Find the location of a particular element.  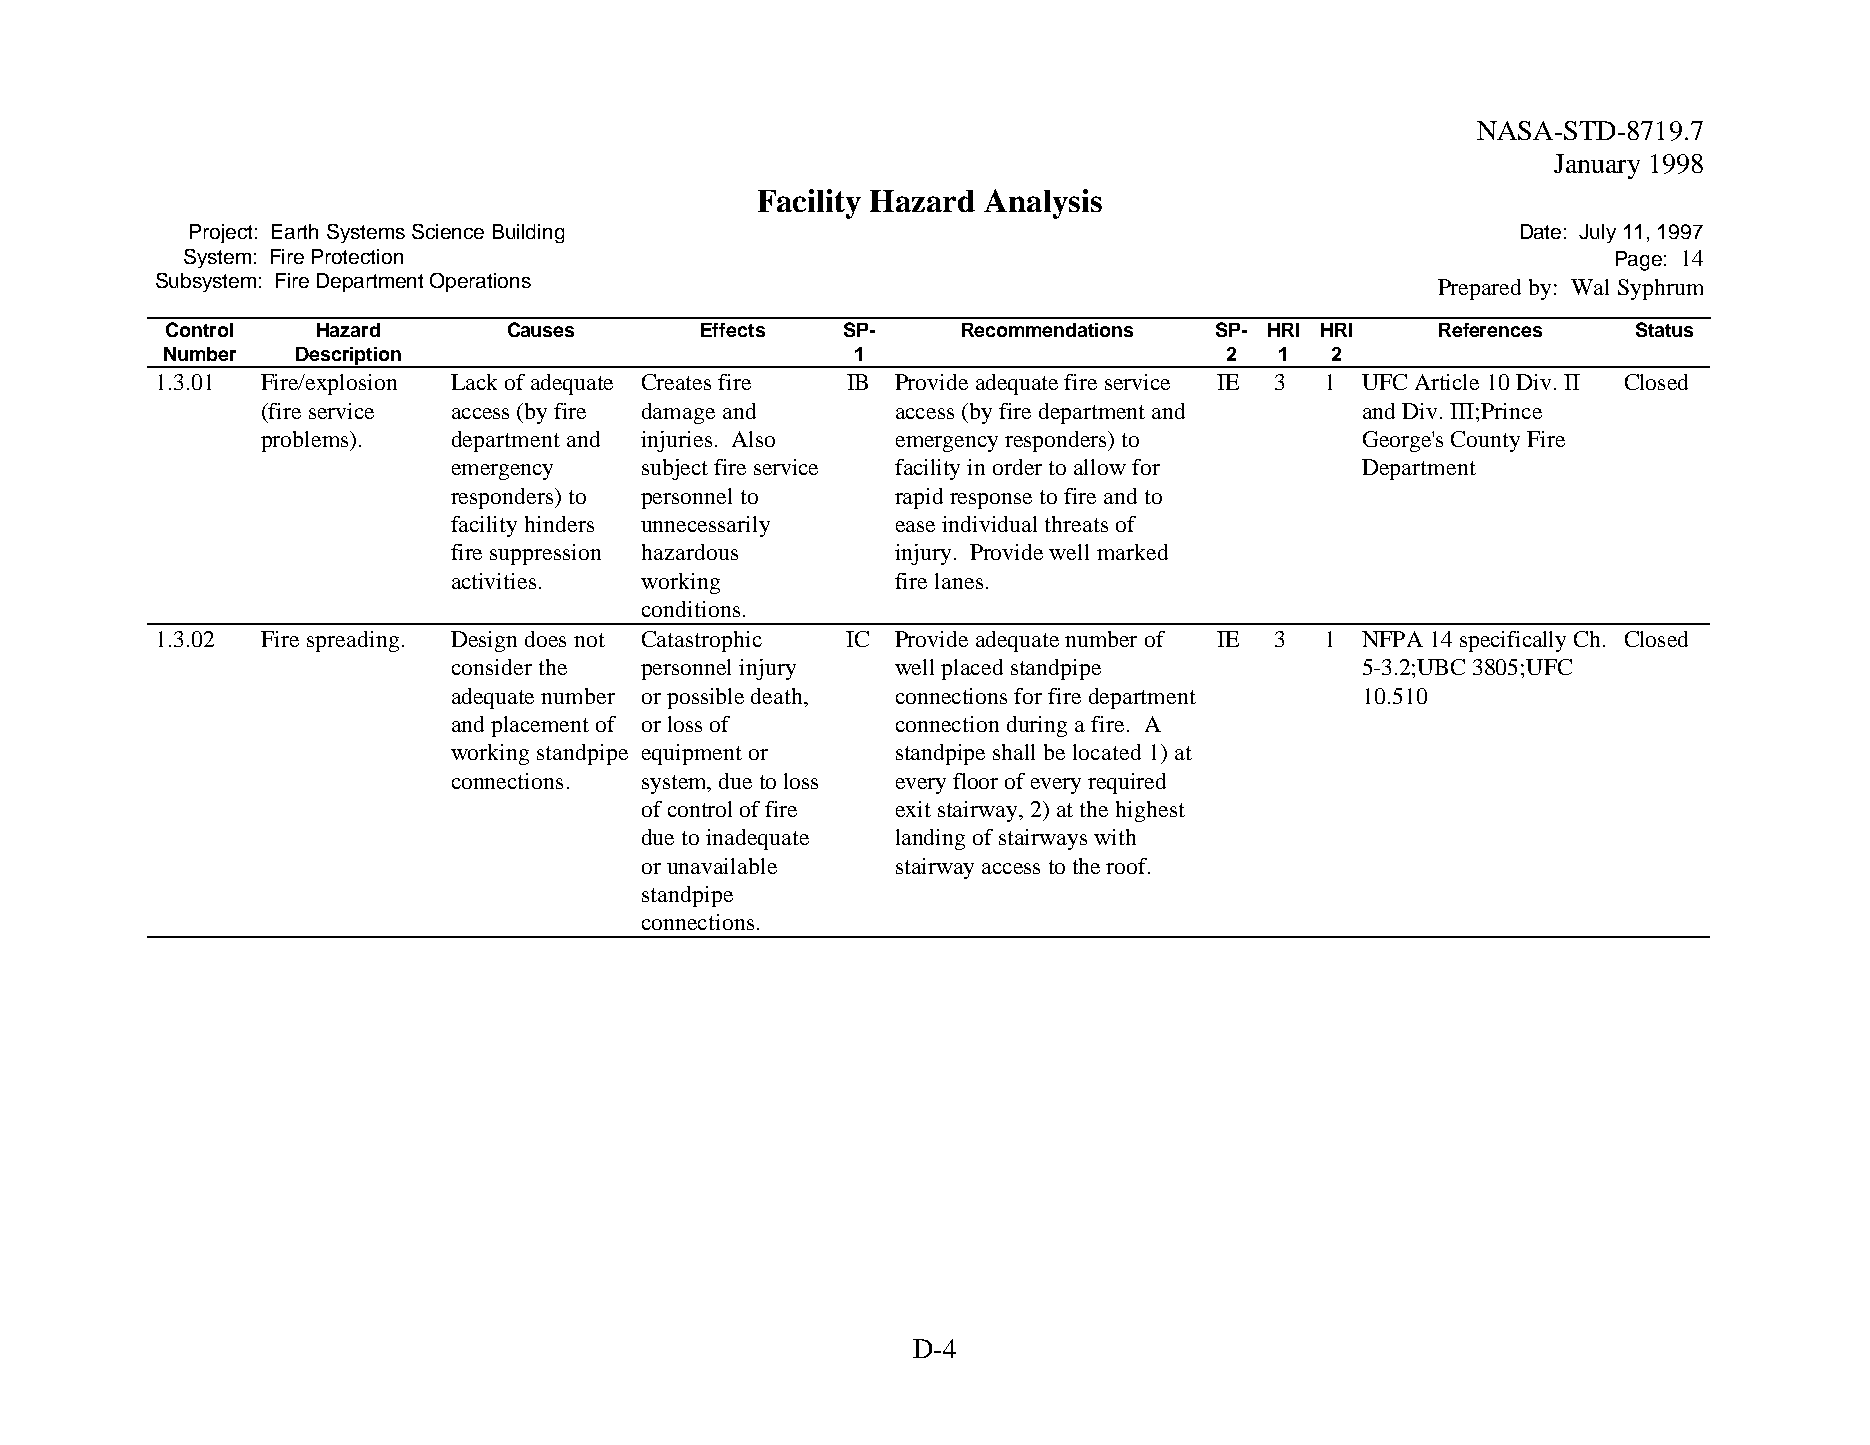

highest is located at coordinates (1150, 811).
